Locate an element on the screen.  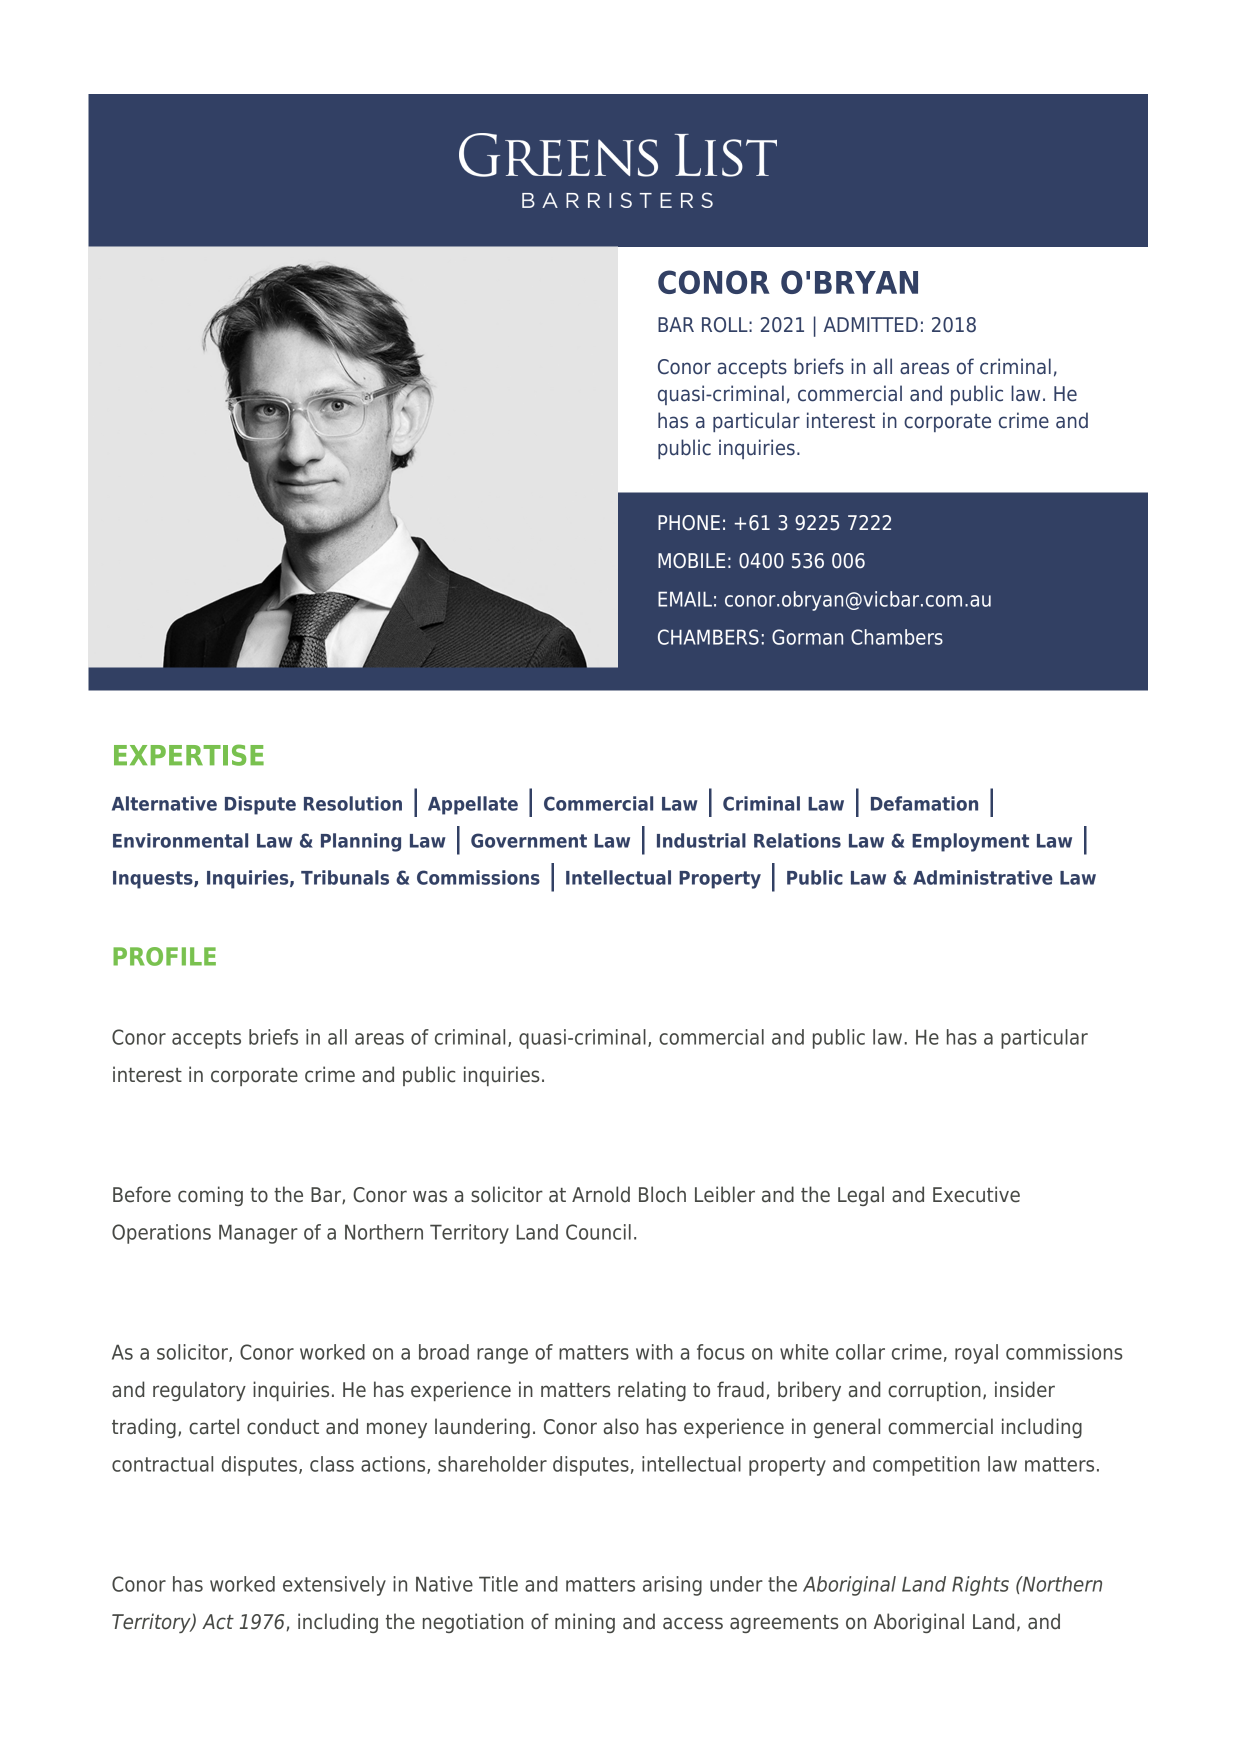
ADMITTED is located at coordinates (871, 324).
